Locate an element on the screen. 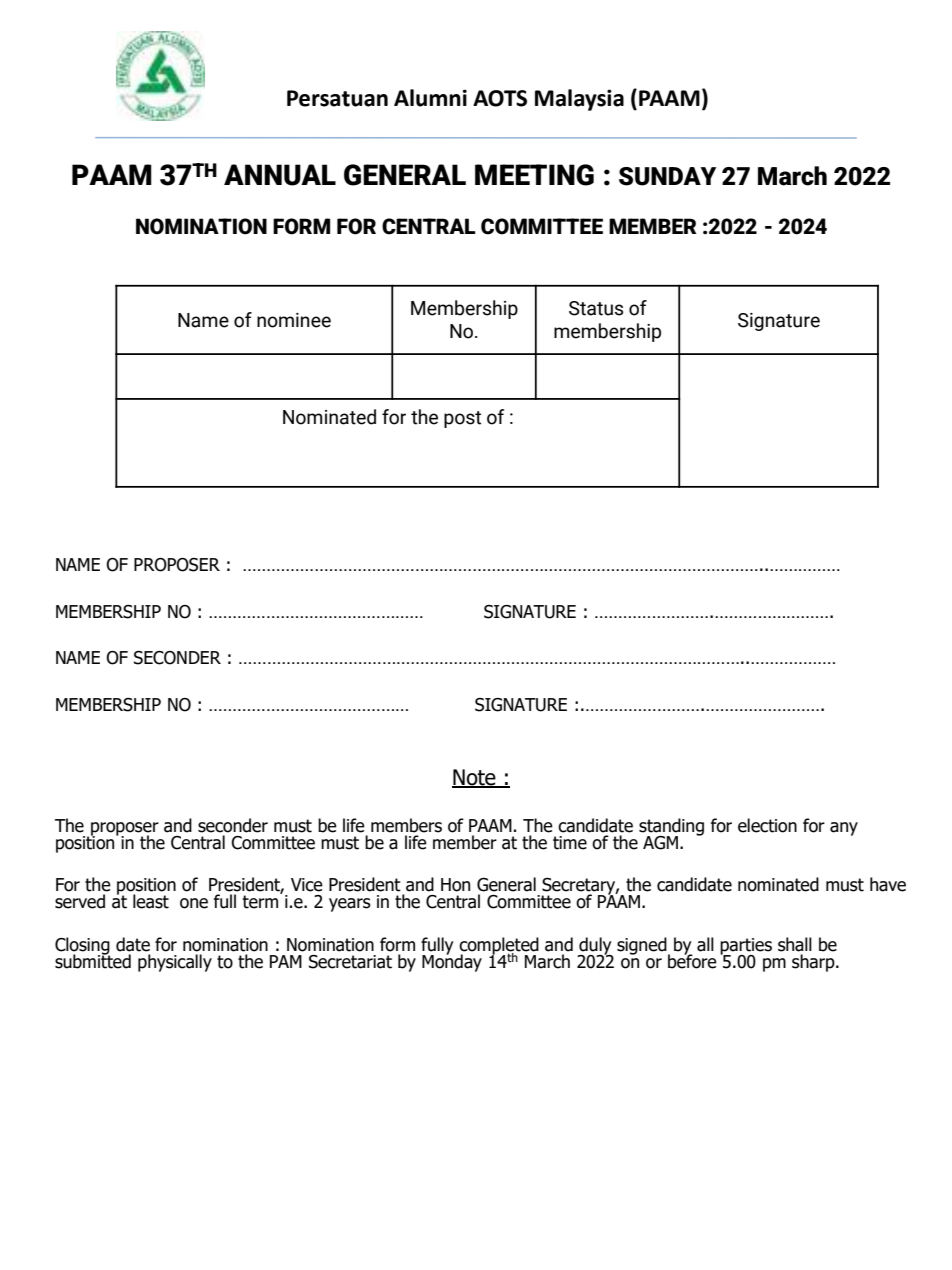 This screenshot has width=952, height=1270. Status is located at coordinates (596, 308).
